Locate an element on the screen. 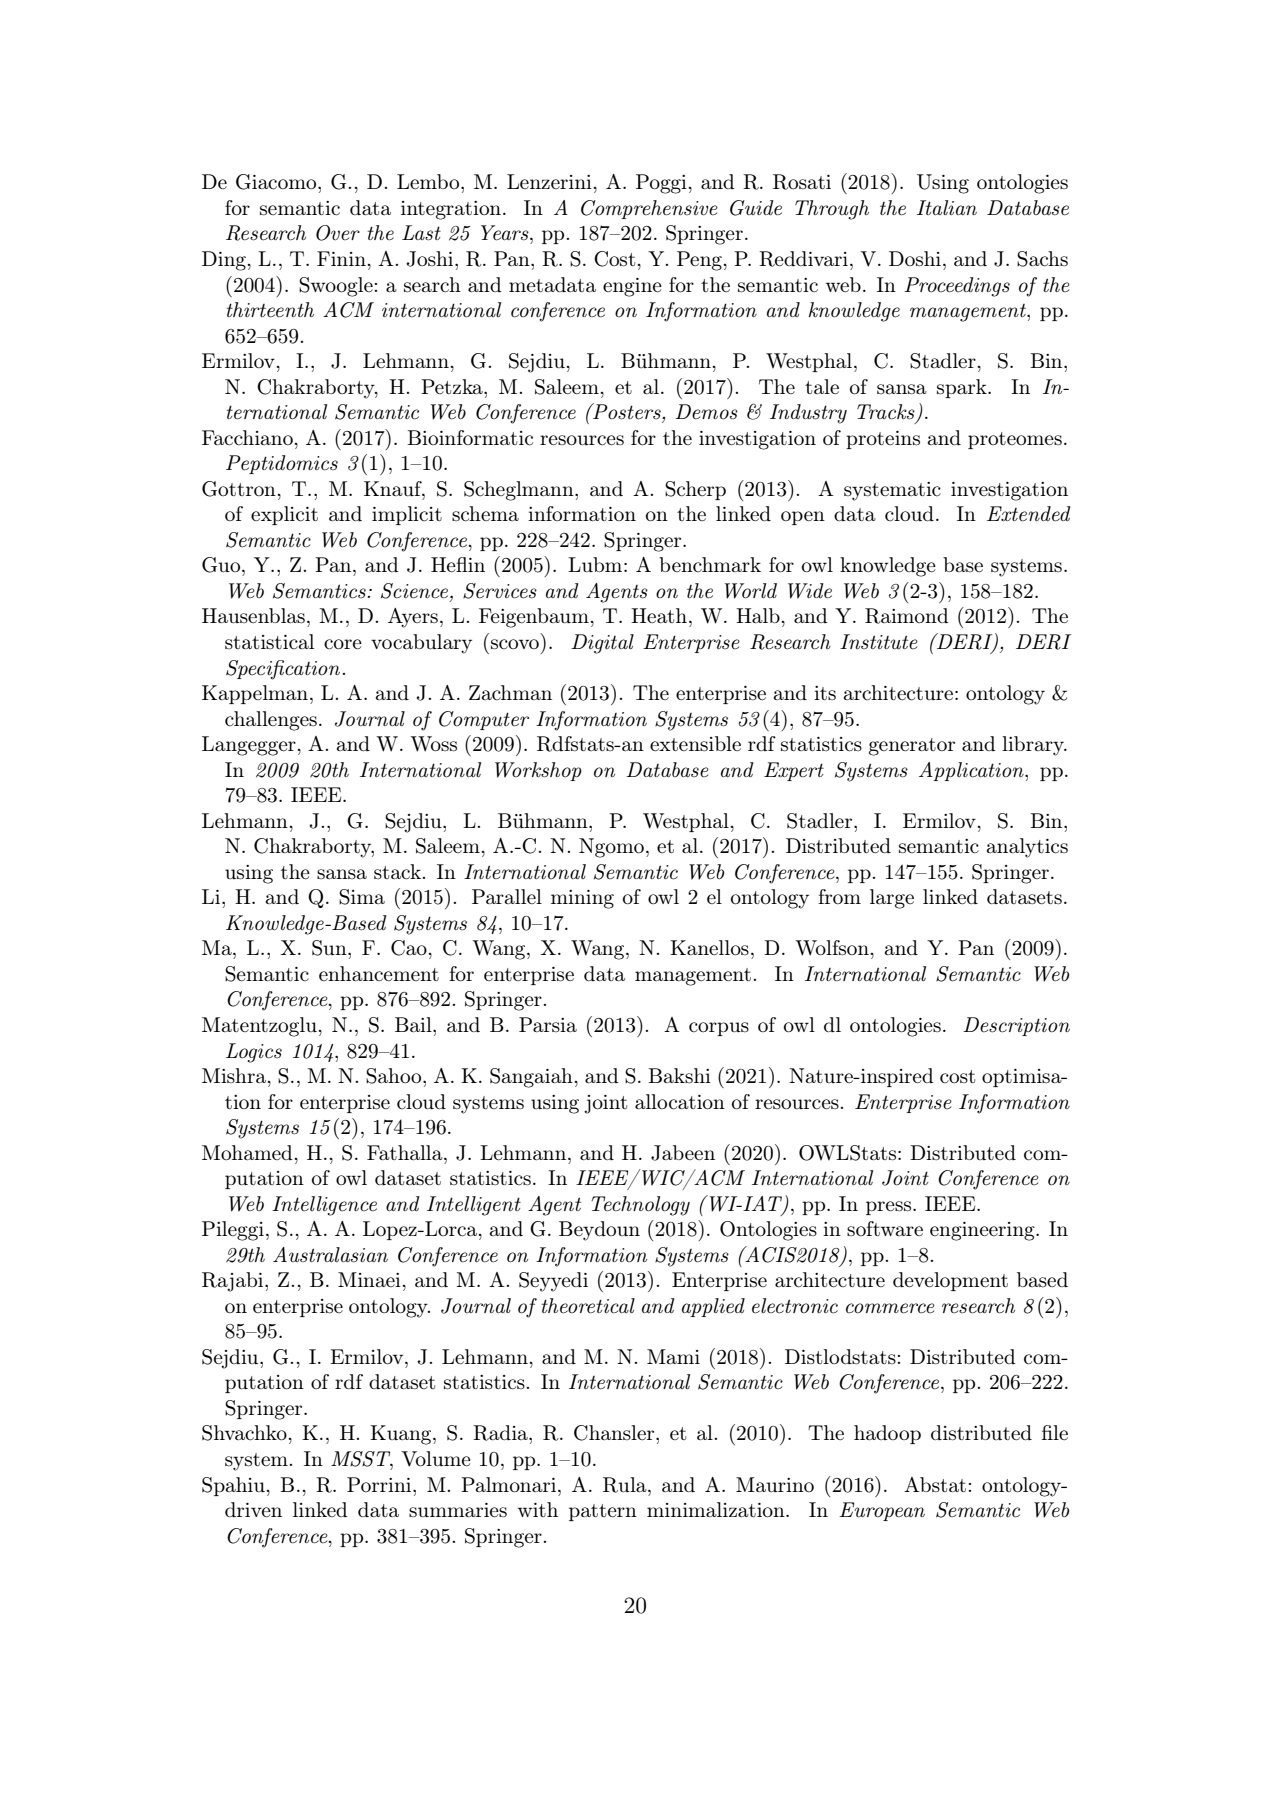  Institute is located at coordinates (879, 641).
